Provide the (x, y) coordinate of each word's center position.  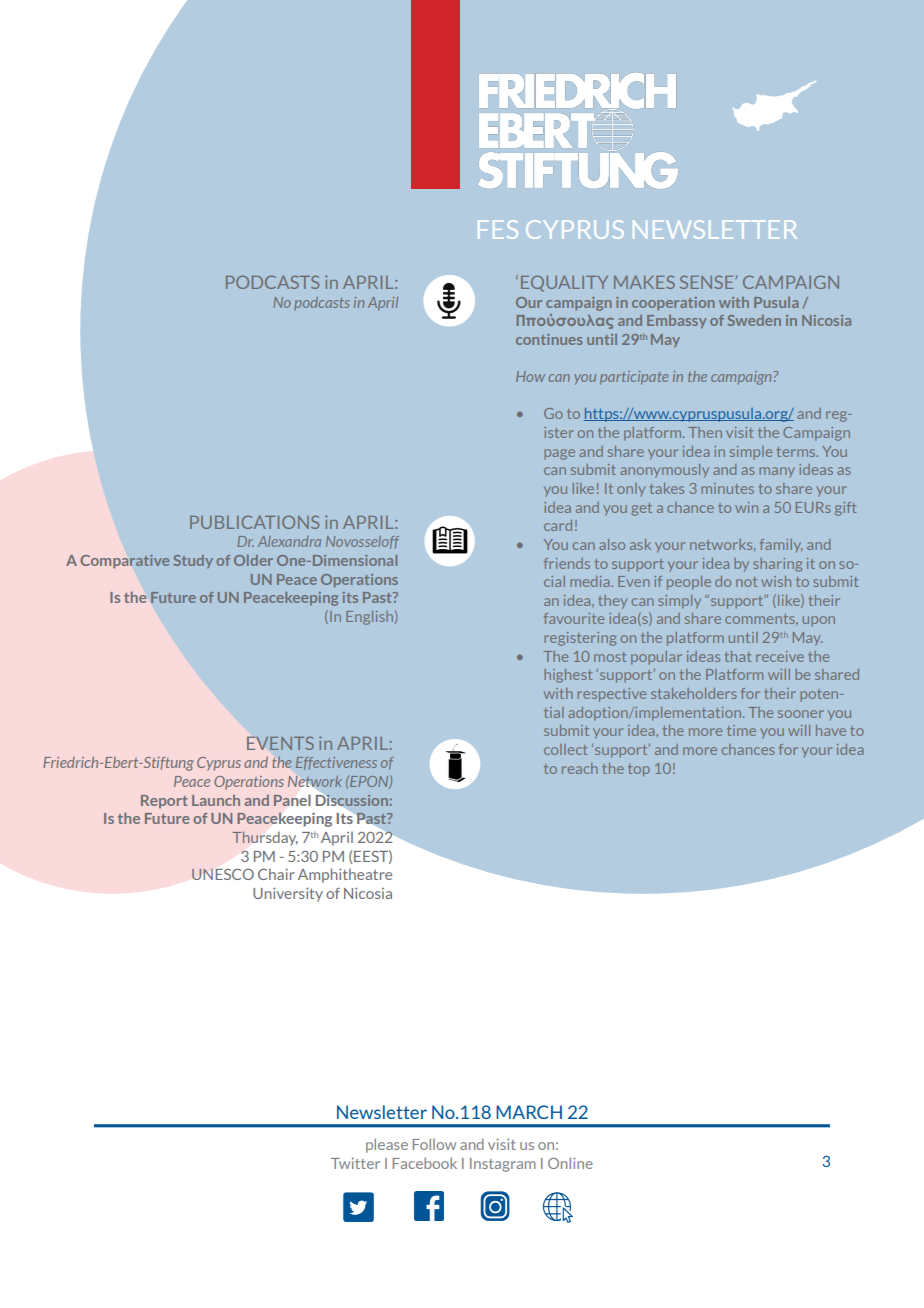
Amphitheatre (345, 875)
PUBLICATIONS (254, 522)
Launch (216, 800)
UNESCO (223, 874)
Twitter (355, 1163)
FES (498, 229)
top (639, 770)
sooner (801, 714)
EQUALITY (564, 283)
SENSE (706, 282)
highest (568, 676)
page (559, 454)
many (777, 472)
